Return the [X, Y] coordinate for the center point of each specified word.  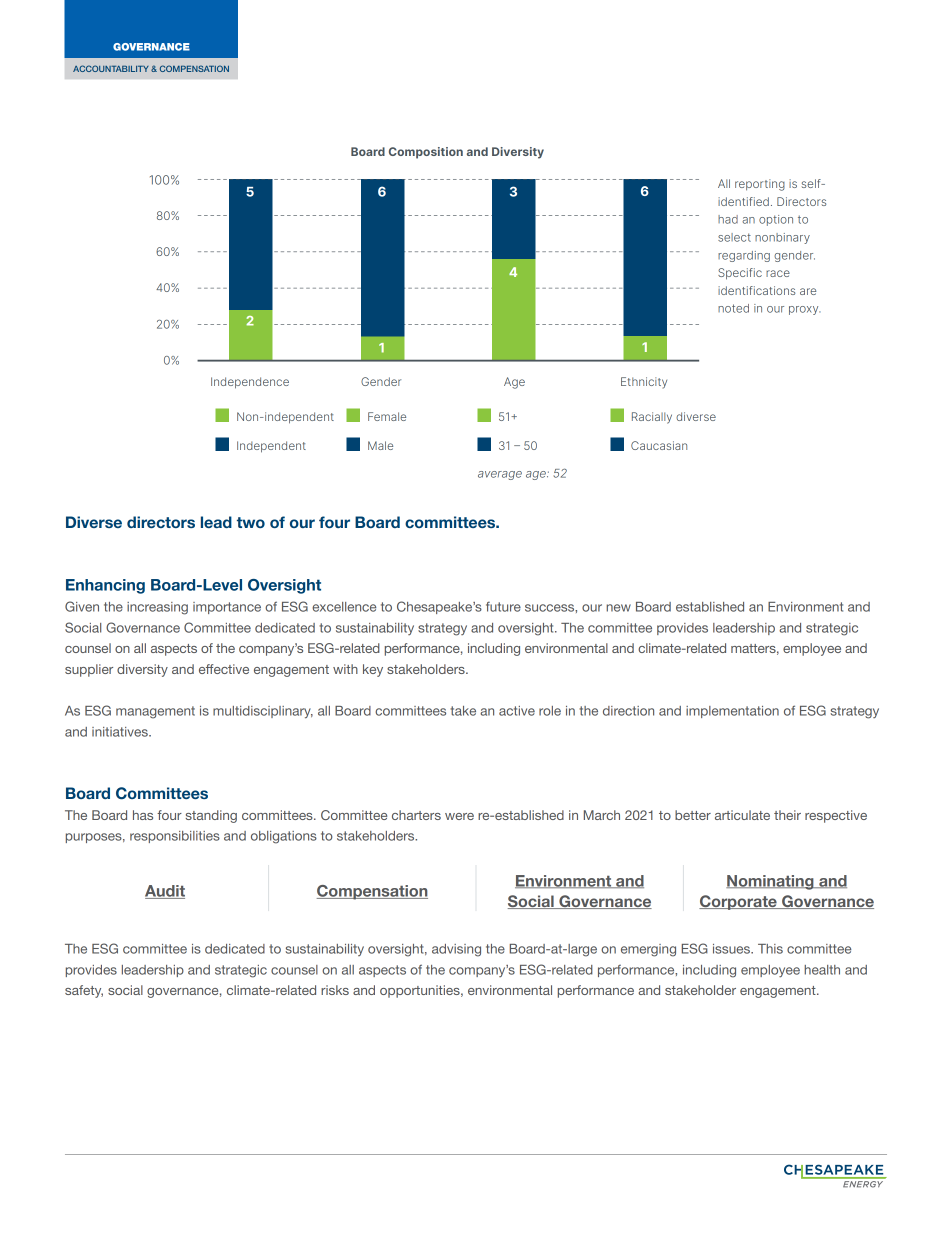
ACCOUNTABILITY [111, 68]
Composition [426, 153]
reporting [760, 185]
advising [456, 950]
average [500, 475]
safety [84, 991]
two [251, 522]
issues [733, 949]
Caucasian [659, 445]
